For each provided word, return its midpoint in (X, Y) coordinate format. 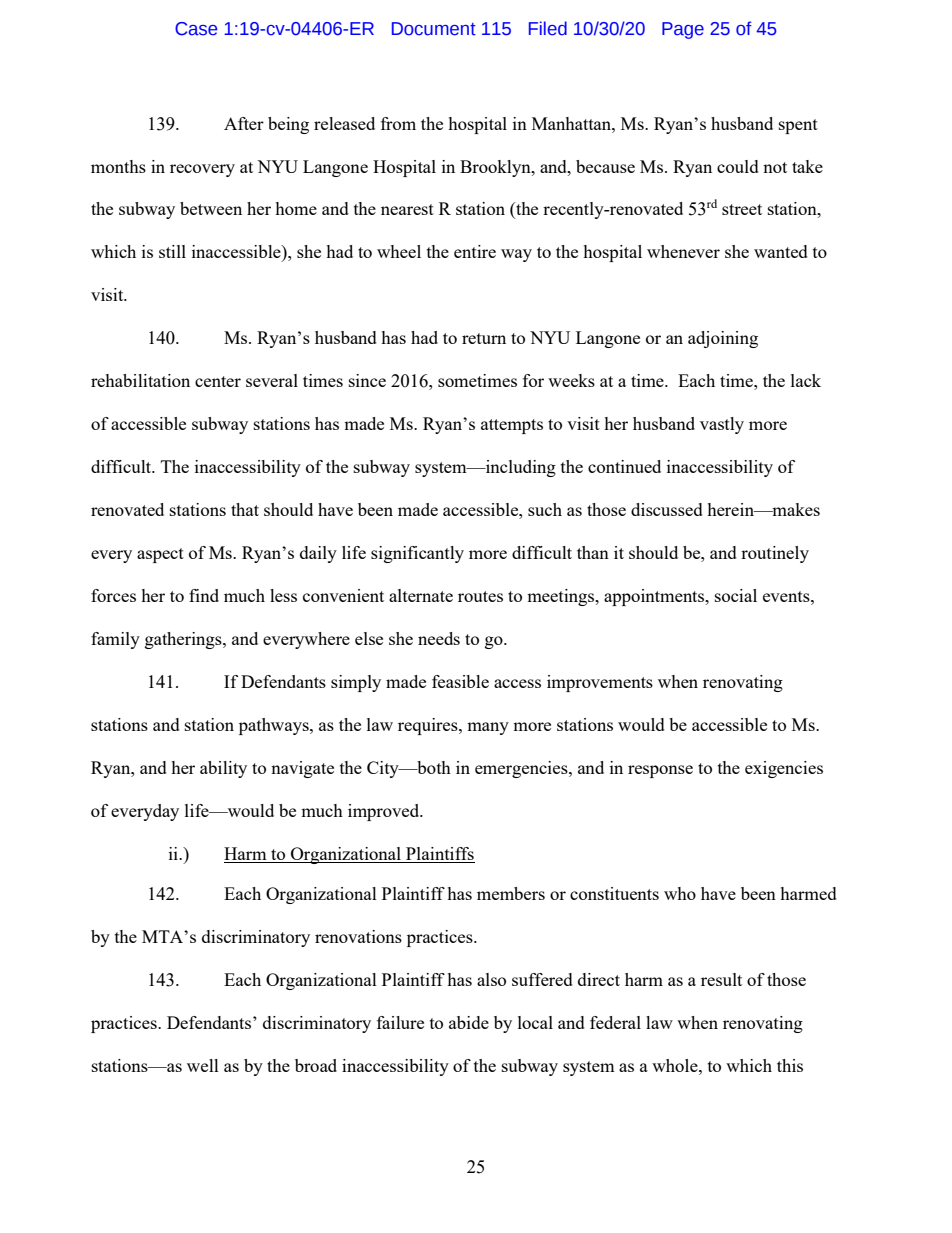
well (203, 1065)
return (484, 338)
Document (434, 29)
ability (223, 769)
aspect (160, 555)
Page (683, 30)
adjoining (723, 339)
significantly (417, 554)
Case (196, 29)
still (172, 251)
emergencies (522, 769)
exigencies (784, 769)
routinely (775, 554)
